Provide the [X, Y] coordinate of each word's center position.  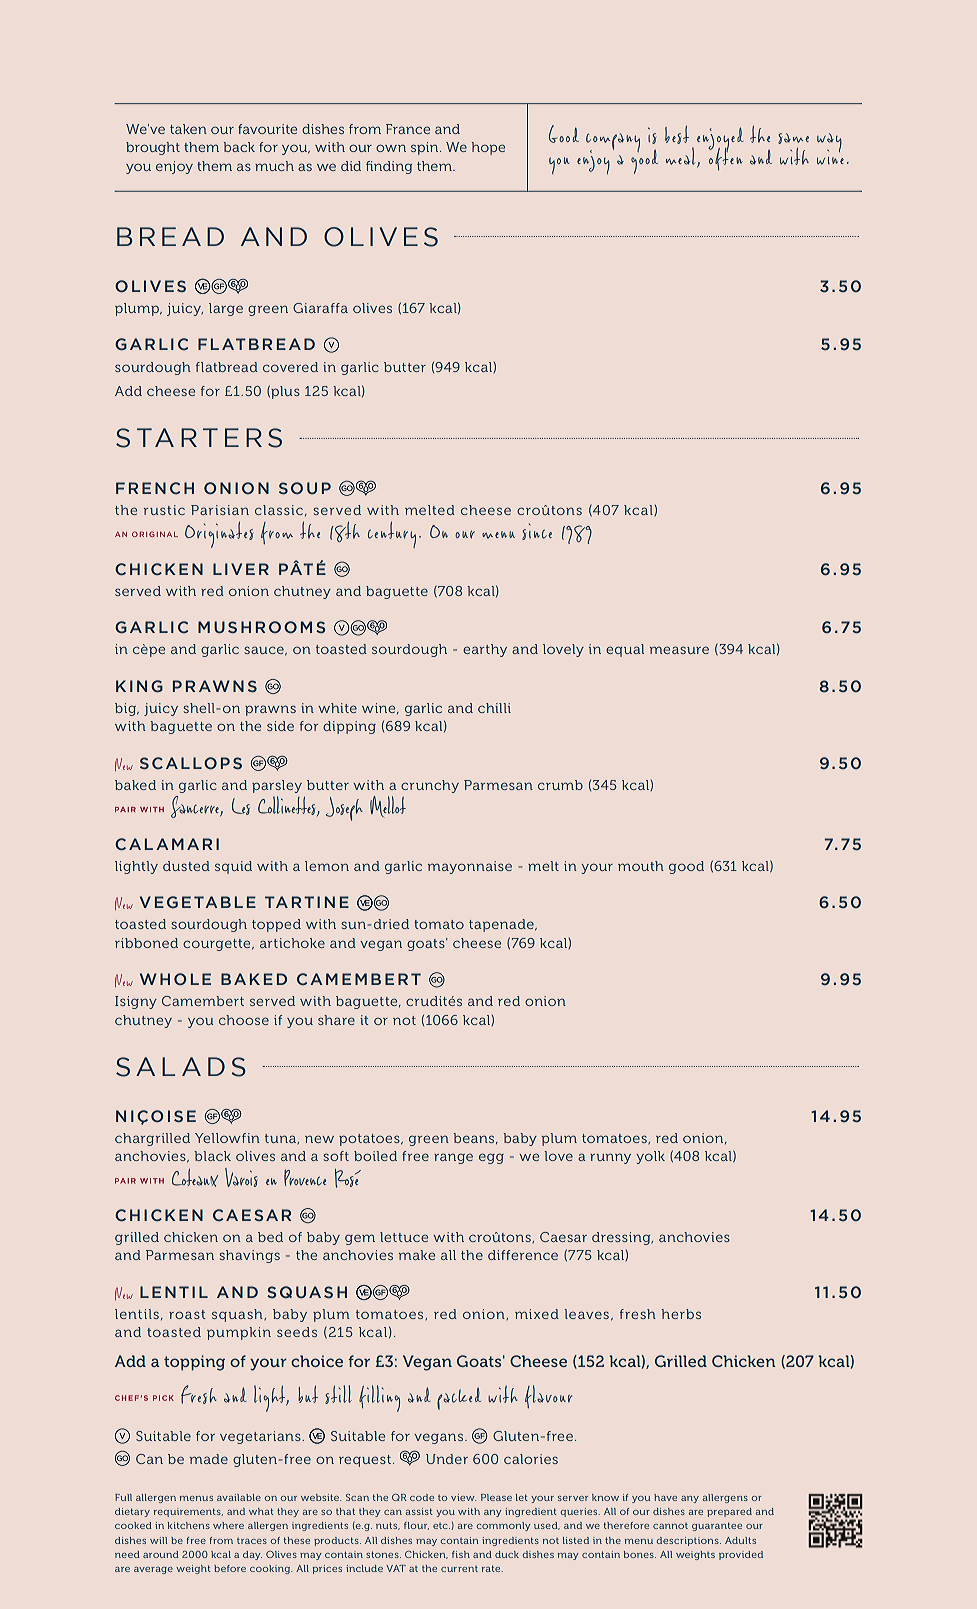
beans [475, 1138]
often [725, 157]
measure [679, 650]
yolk [650, 1157]
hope [488, 148]
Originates [219, 535]
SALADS [181, 1067]
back [239, 147]
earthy [485, 650]
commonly [503, 1526]
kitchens [189, 1525]
